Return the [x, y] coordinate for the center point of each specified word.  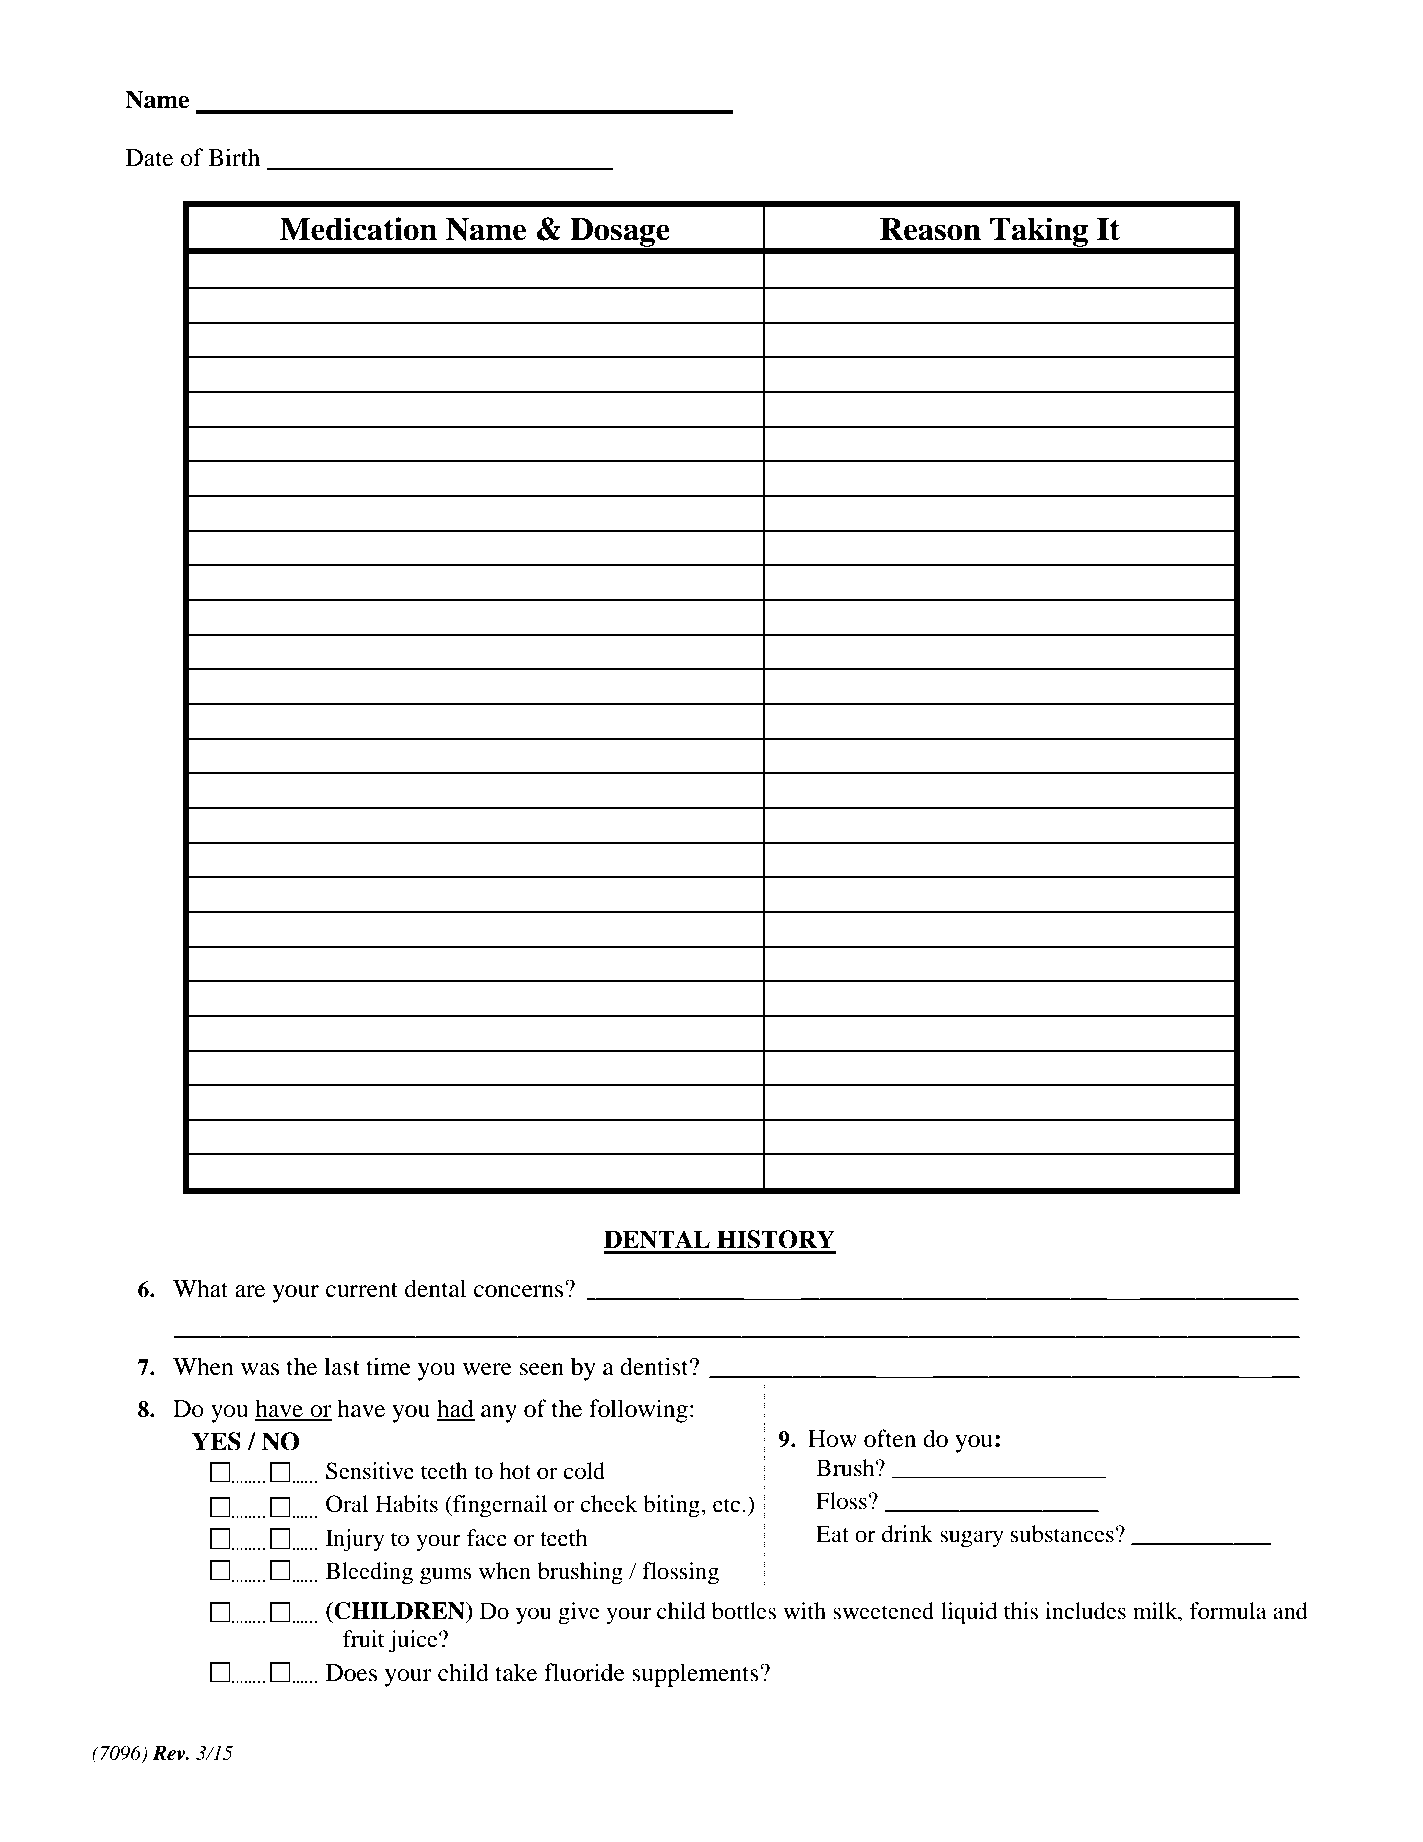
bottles [744, 1611]
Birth [234, 157]
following [638, 1411]
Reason [930, 229]
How [832, 1439]
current [362, 1290]
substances [1062, 1534]
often [890, 1438]
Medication [358, 229]
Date [149, 158]
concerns [520, 1290]
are [250, 1291]
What [200, 1288]
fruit [364, 1639]
